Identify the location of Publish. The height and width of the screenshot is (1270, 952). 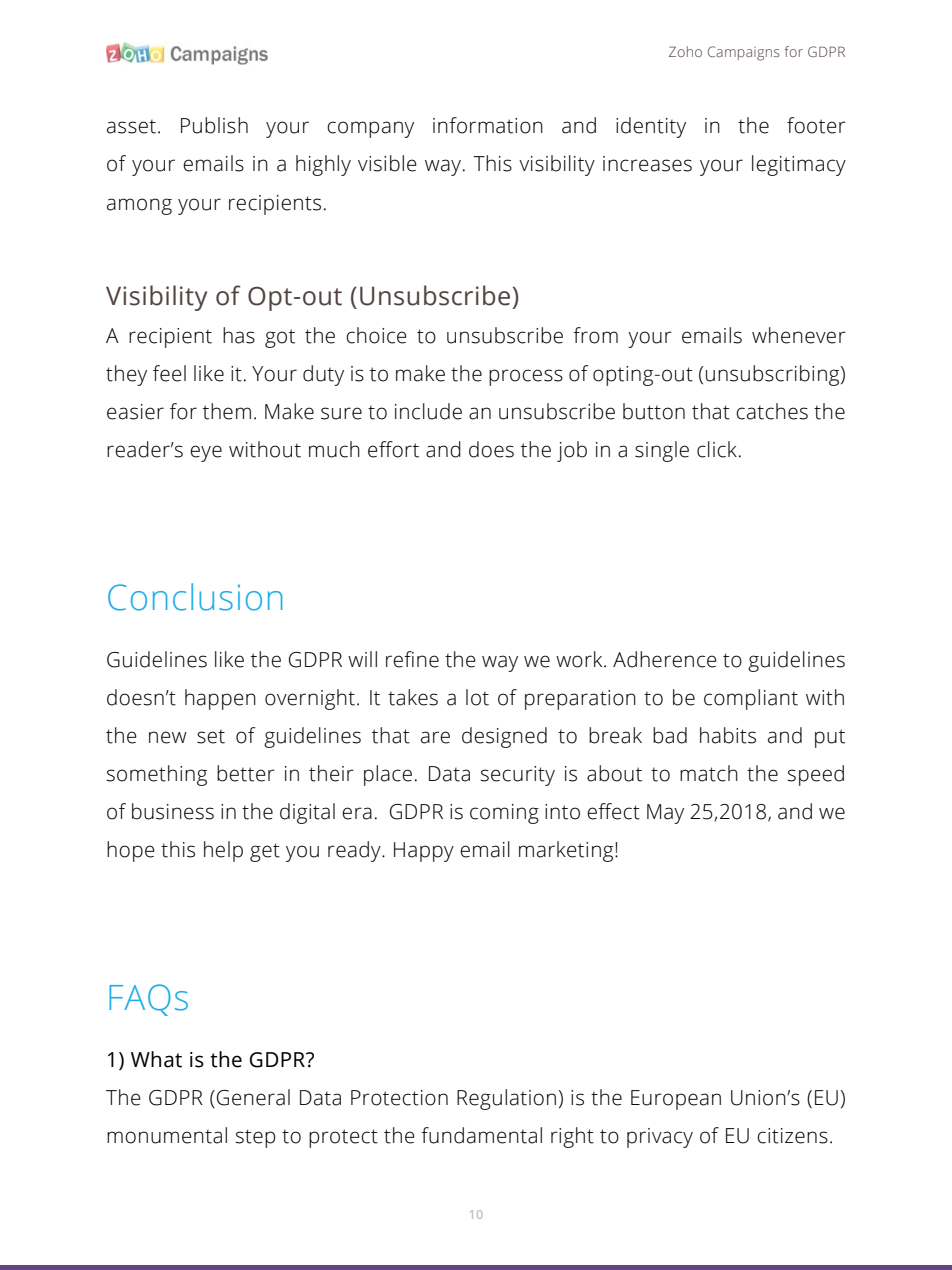
(214, 125).
